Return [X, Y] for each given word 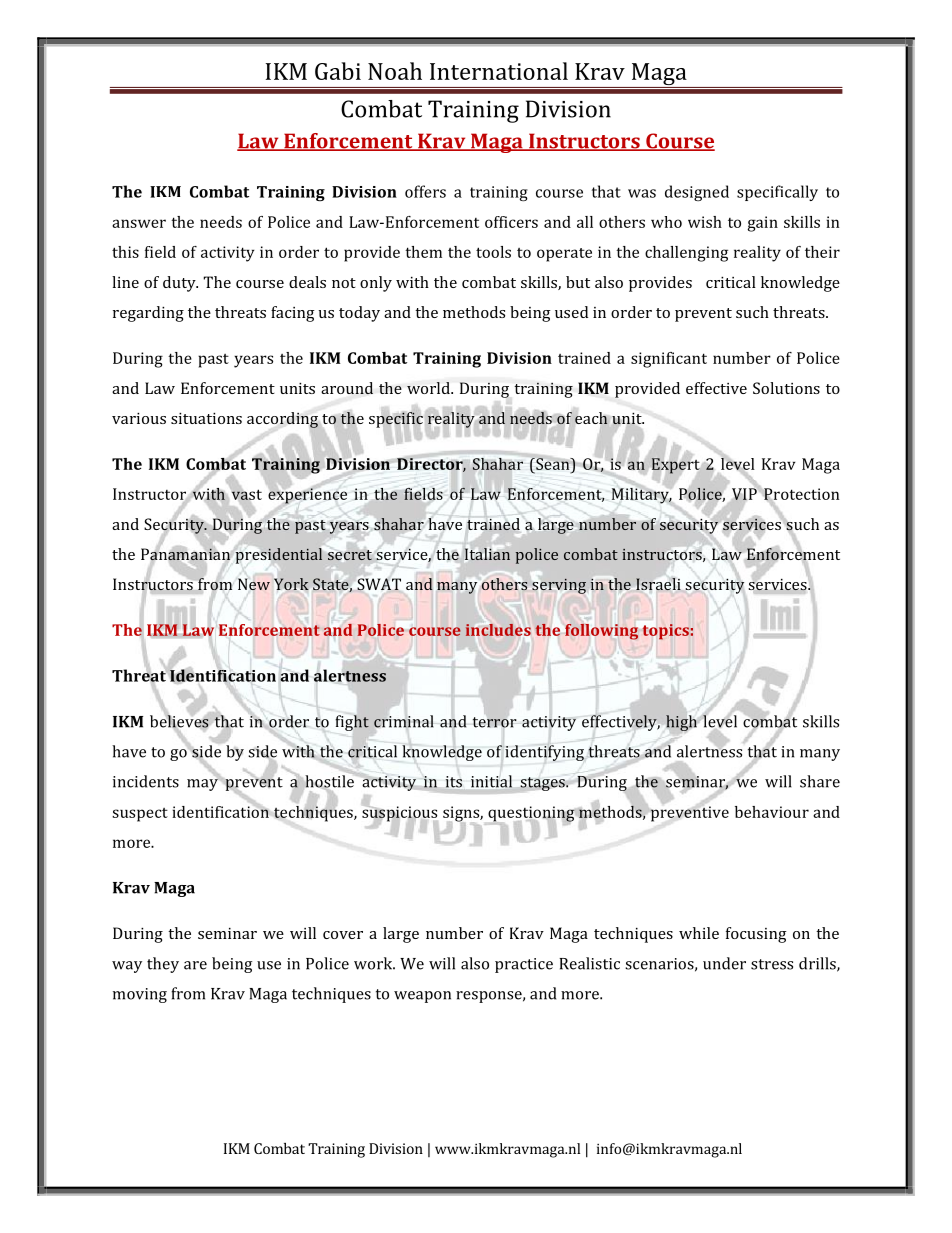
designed [697, 193]
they [163, 965]
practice [524, 965]
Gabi [338, 71]
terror [495, 722]
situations [206, 418]
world [429, 388]
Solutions [786, 388]
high [681, 723]
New [254, 584]
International [499, 71]
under [724, 963]
